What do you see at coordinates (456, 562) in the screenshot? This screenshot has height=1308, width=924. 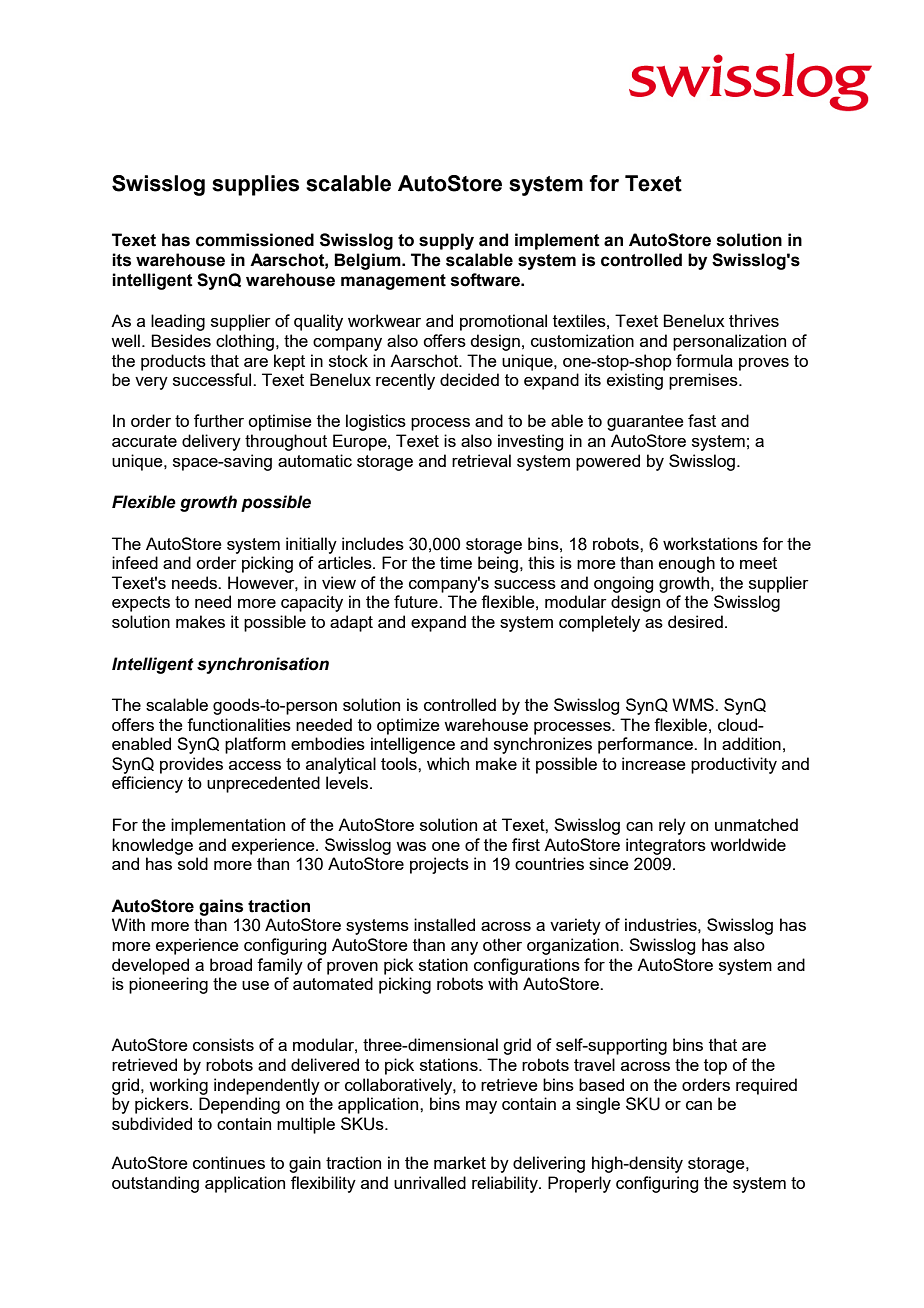 I see `time` at bounding box center [456, 562].
